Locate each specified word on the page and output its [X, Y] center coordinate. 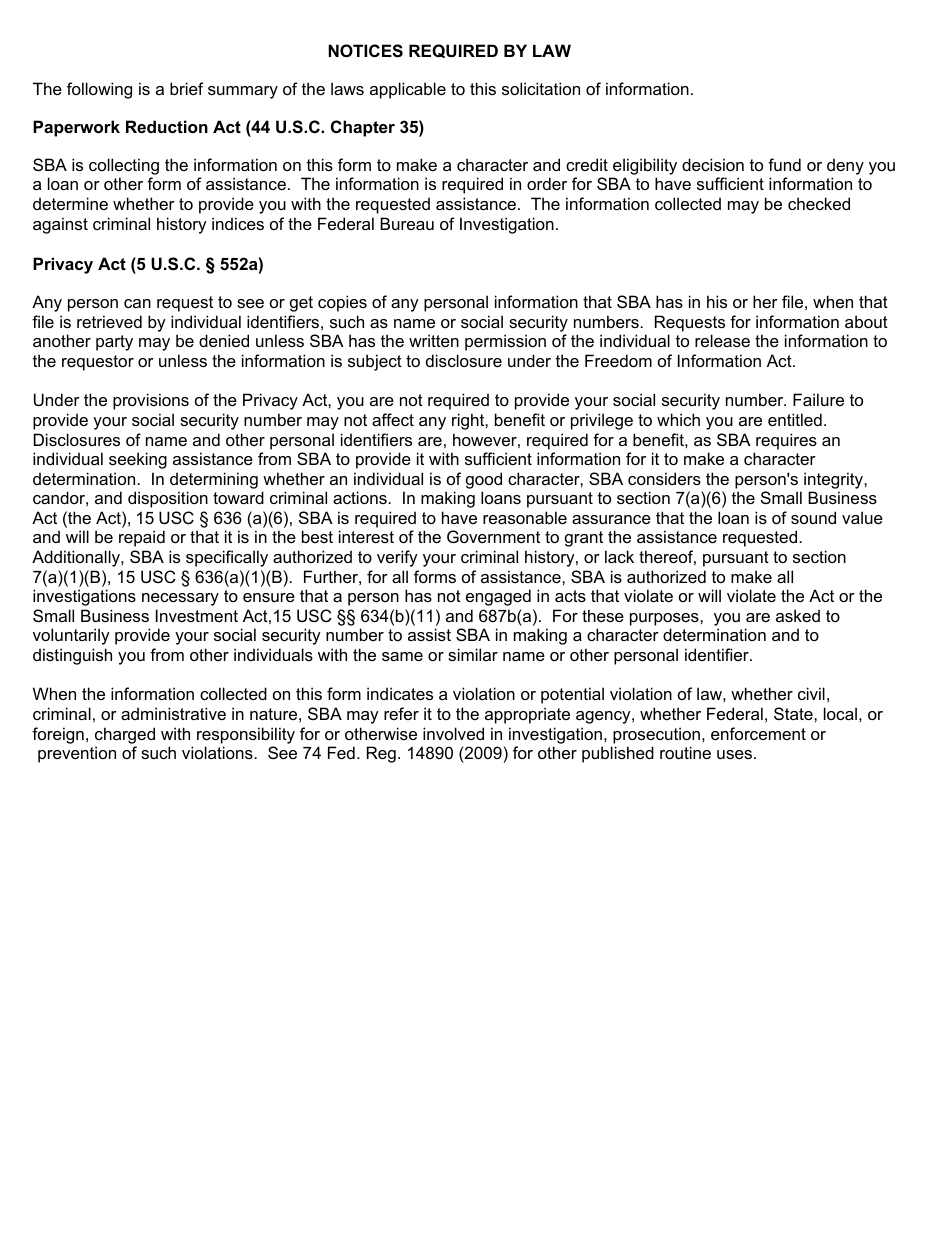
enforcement [758, 733]
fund [784, 164]
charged [125, 735]
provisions [151, 401]
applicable [408, 90]
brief [187, 88]
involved [453, 733]
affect [393, 419]
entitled [795, 419]
